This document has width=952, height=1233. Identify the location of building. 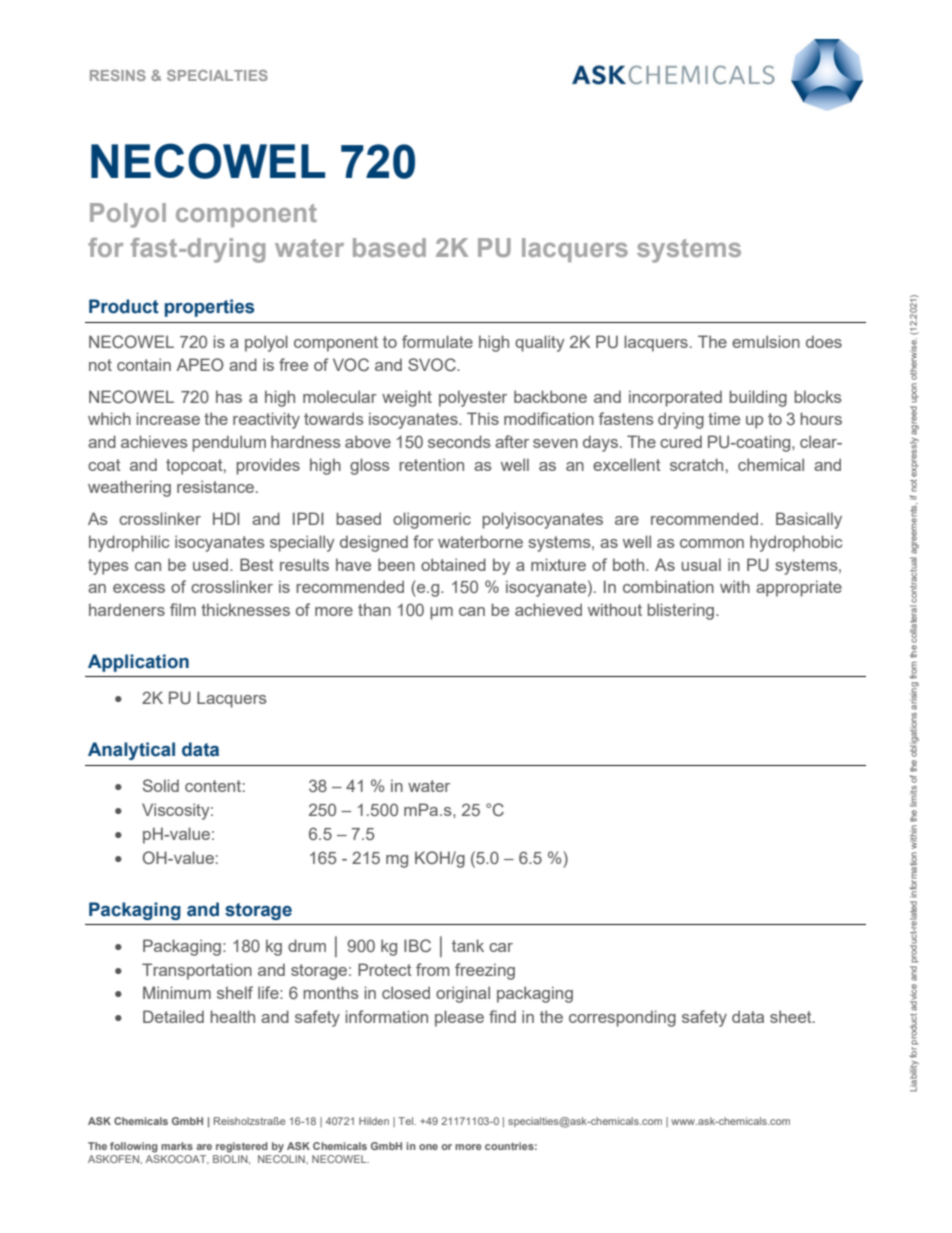
(758, 398).
